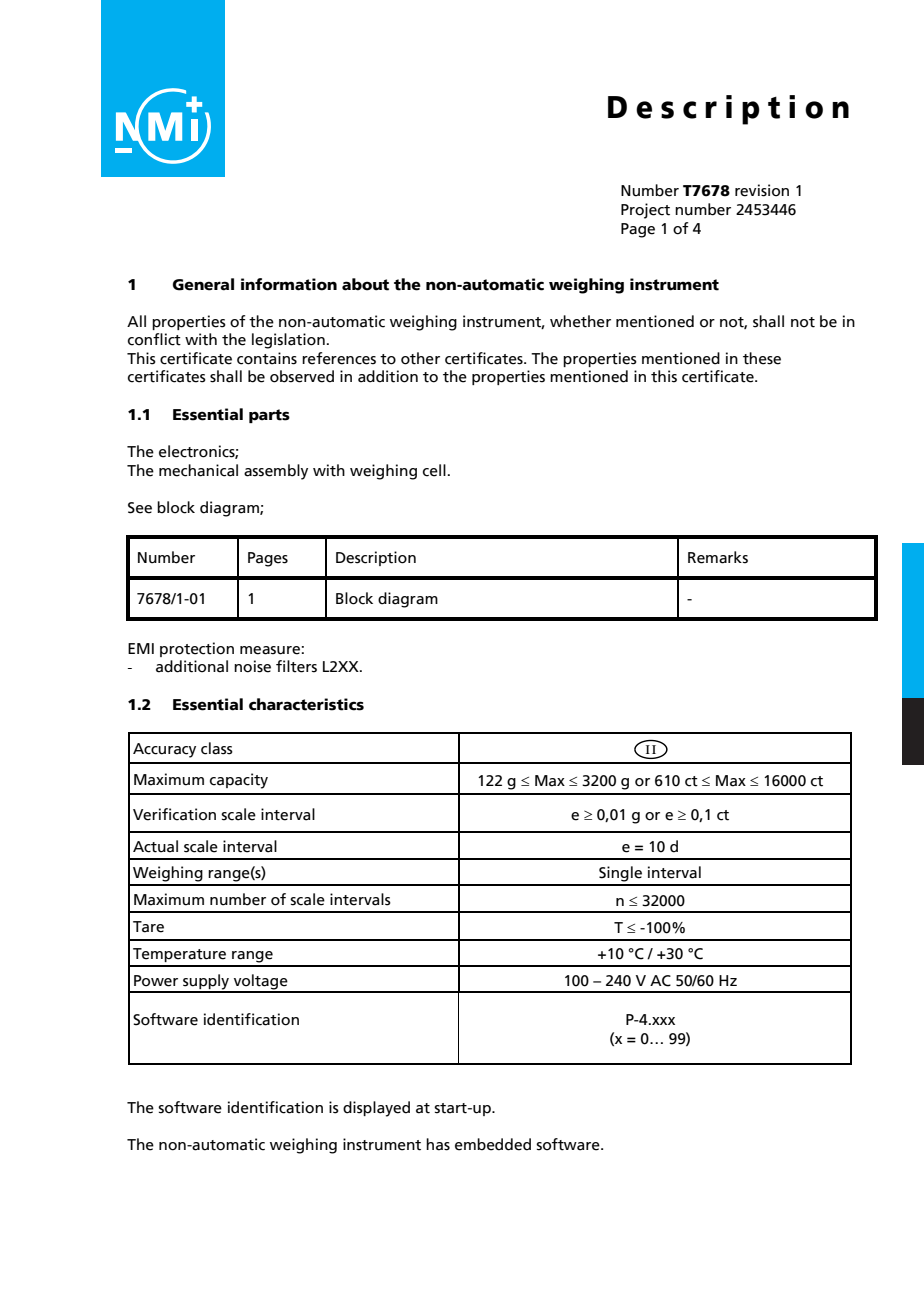 The width and height of the screenshot is (924, 1308). Describe the element at coordinates (365, 284) in the screenshot. I see `about` at that location.
